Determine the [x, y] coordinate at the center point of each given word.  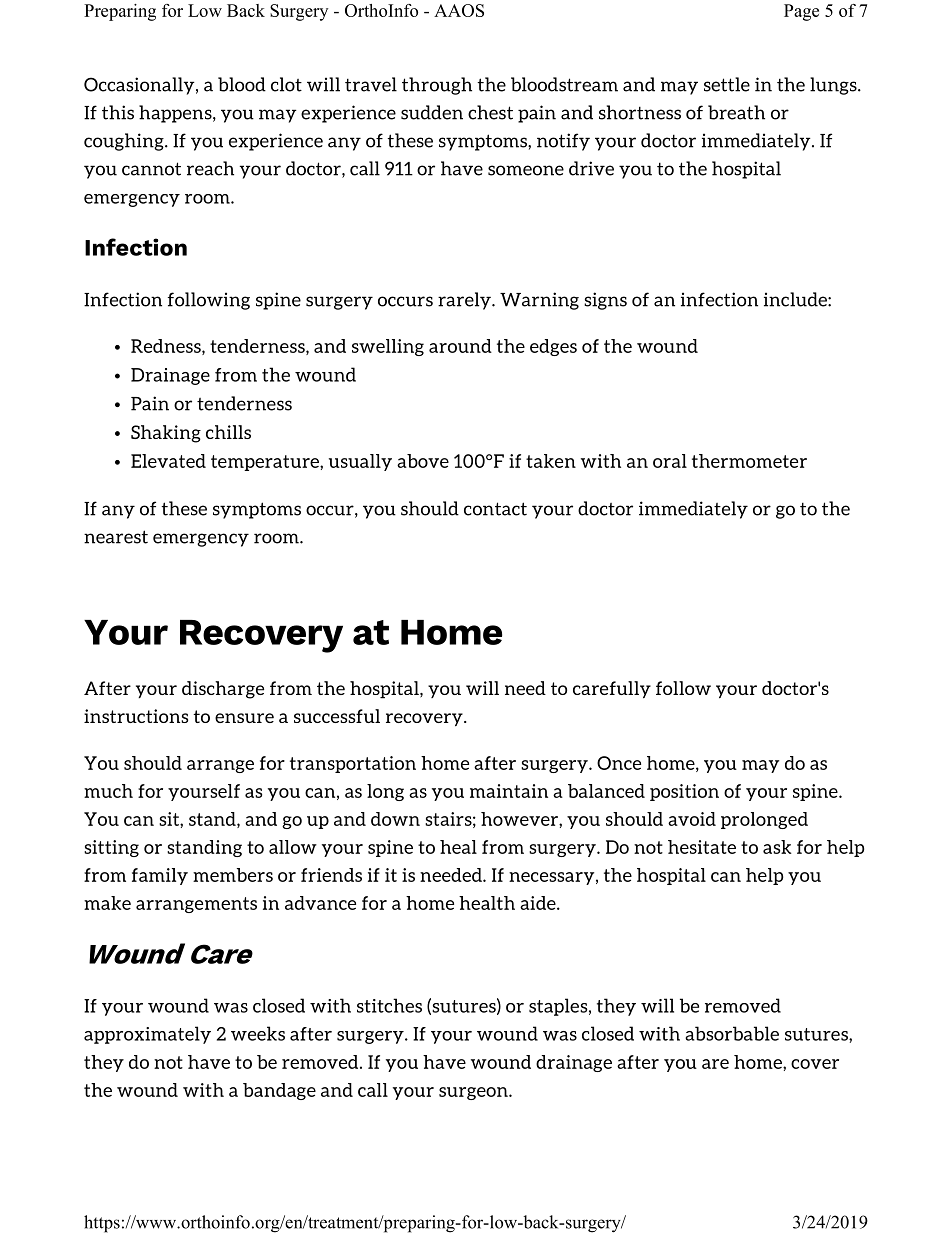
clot [286, 84]
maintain [509, 791]
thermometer [749, 461]
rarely [465, 301]
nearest [116, 537]
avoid [692, 819]
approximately [147, 1035]
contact [495, 509]
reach [210, 168]
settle [727, 84]
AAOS [459, 10]
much [108, 791]
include [796, 299]
